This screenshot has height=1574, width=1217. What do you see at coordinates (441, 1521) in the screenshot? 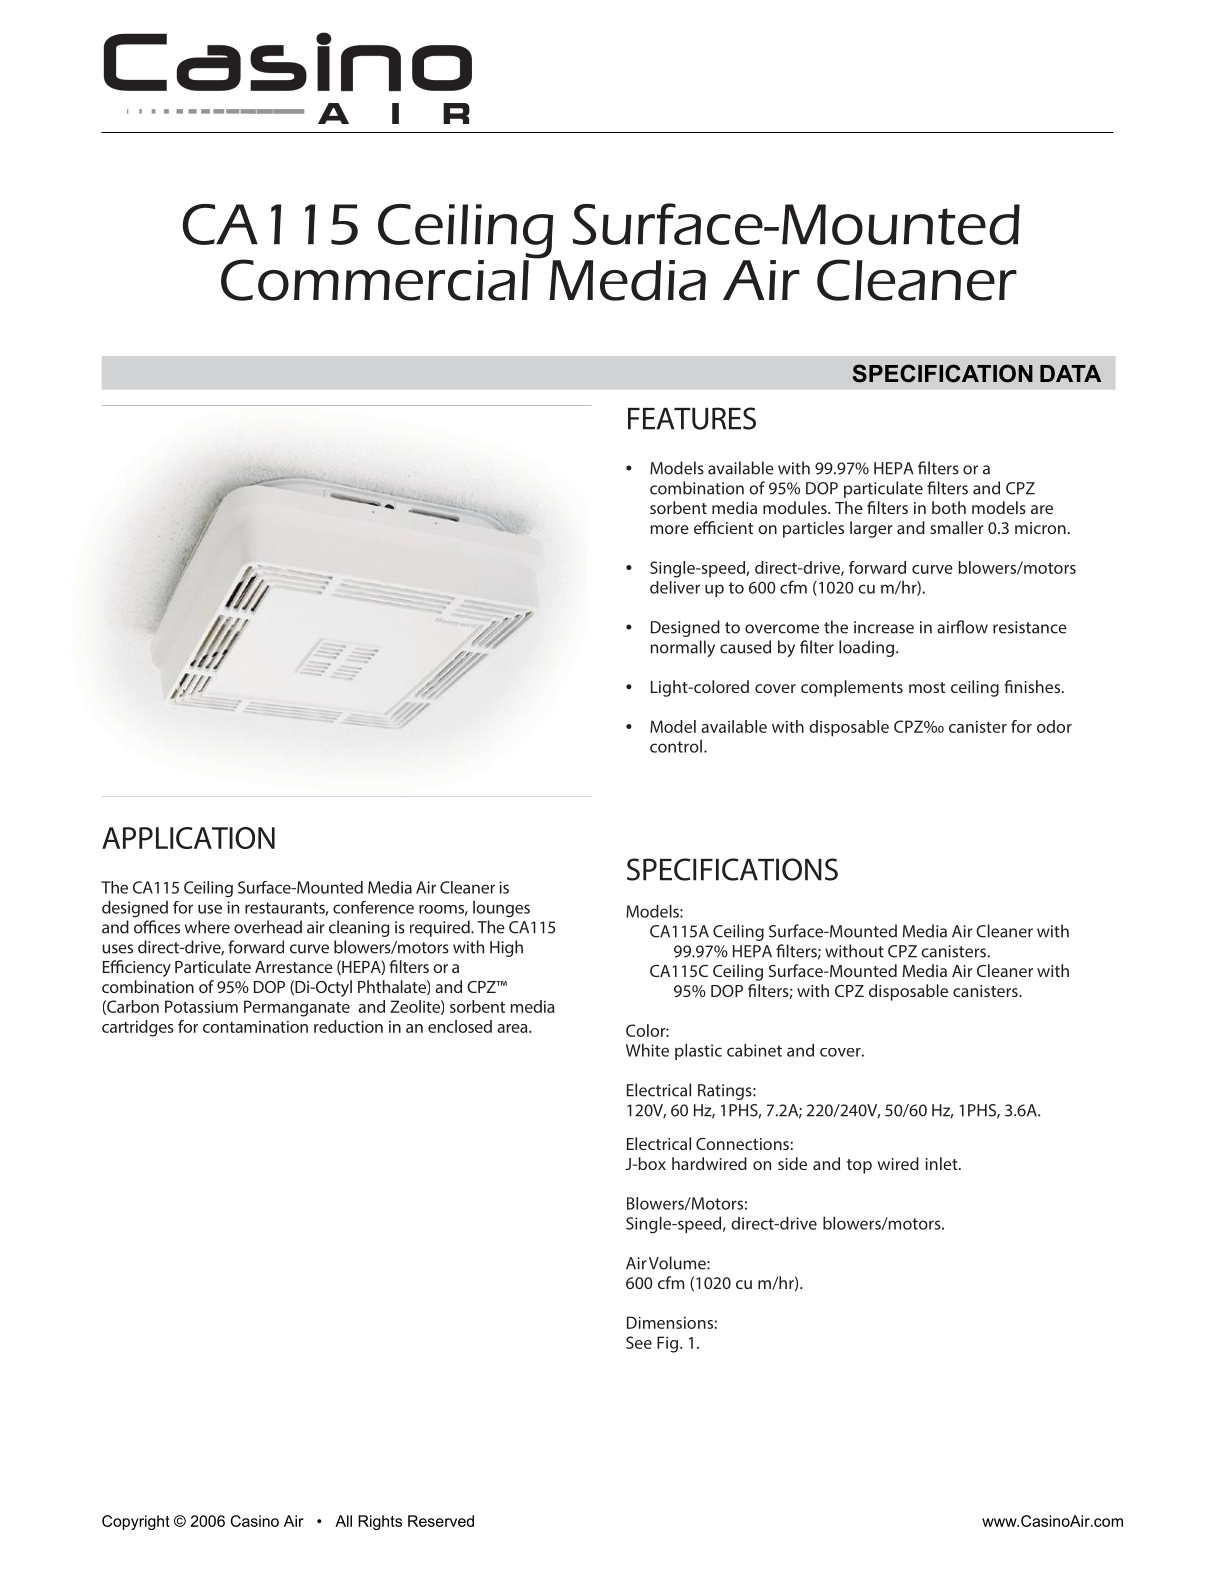
I see `Reserved` at bounding box center [441, 1521].
